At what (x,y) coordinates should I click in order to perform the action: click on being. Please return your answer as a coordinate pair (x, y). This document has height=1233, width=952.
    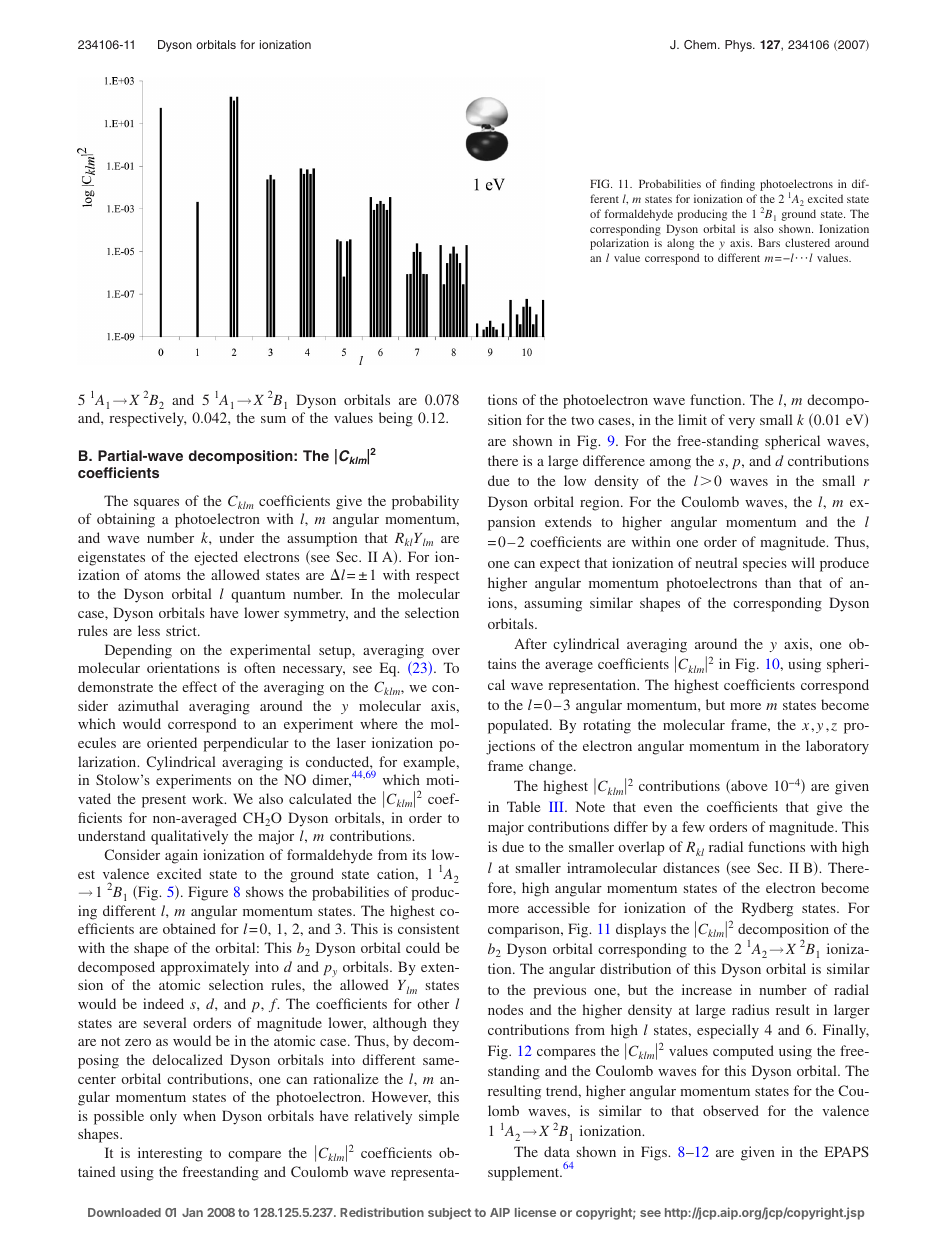
    Looking at the image, I should click on (396, 419).
